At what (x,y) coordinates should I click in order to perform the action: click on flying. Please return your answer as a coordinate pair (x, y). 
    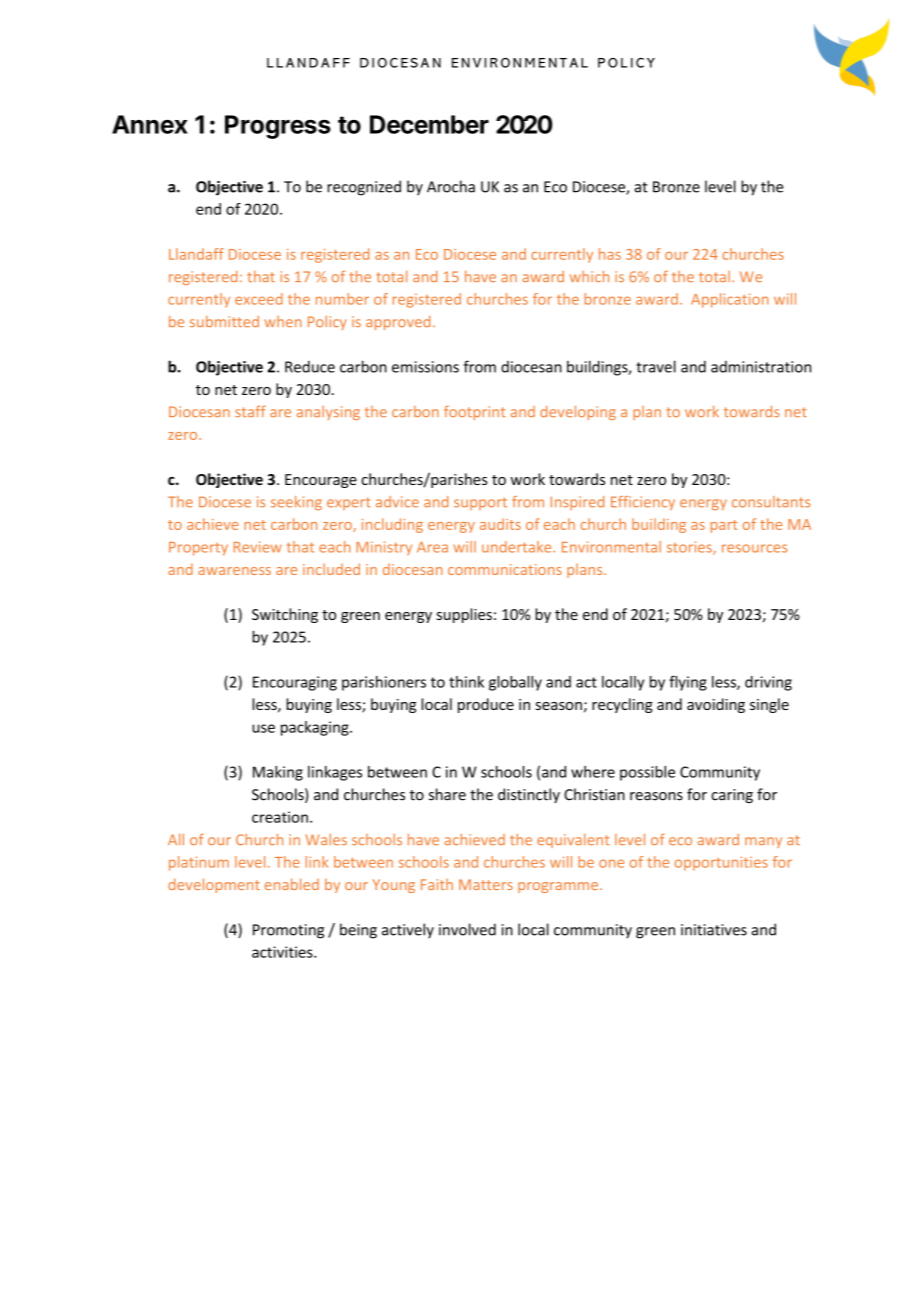
    Looking at the image, I should click on (688, 683).
